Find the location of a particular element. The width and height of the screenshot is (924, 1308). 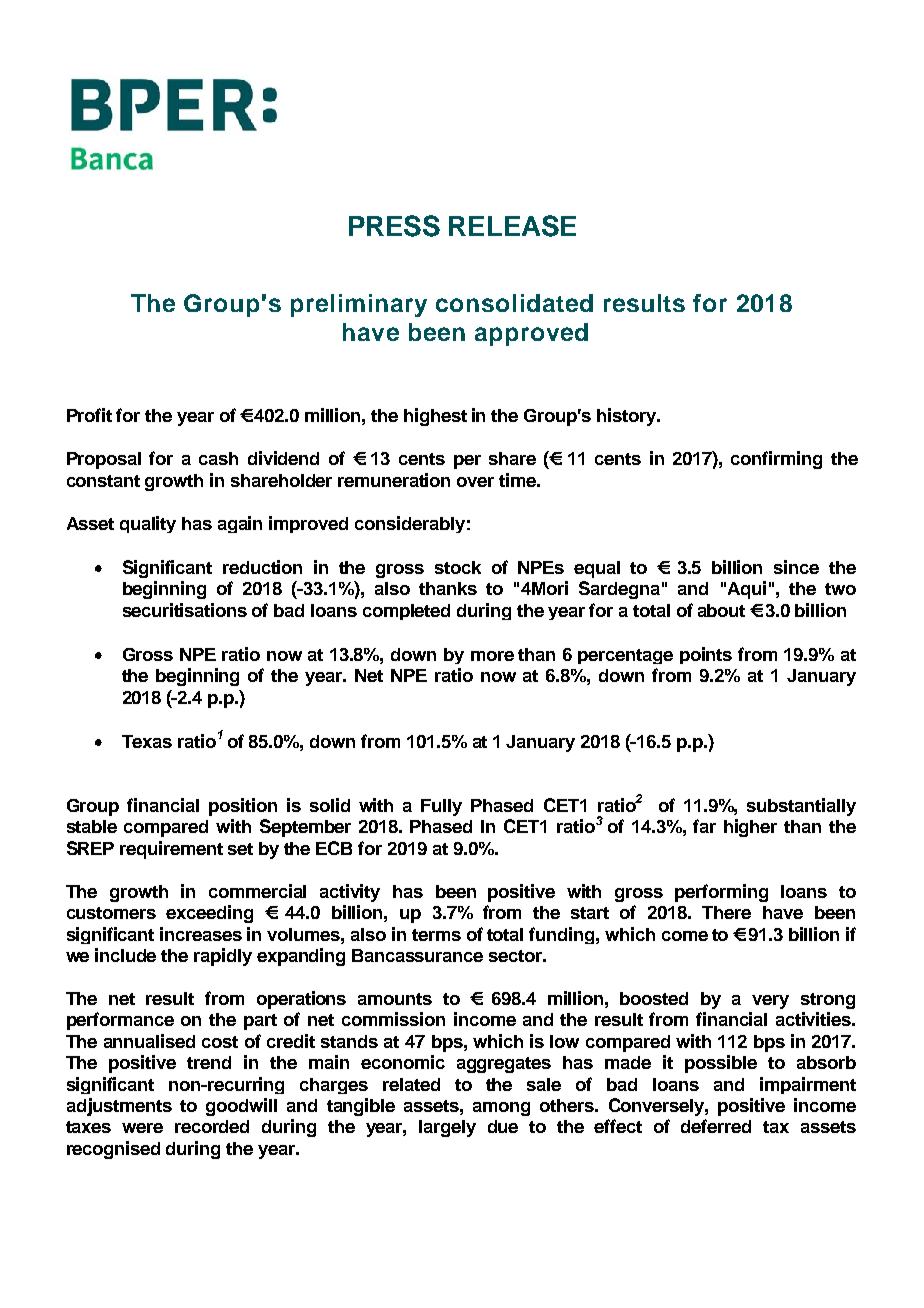

recorded is located at coordinates (212, 1126).
